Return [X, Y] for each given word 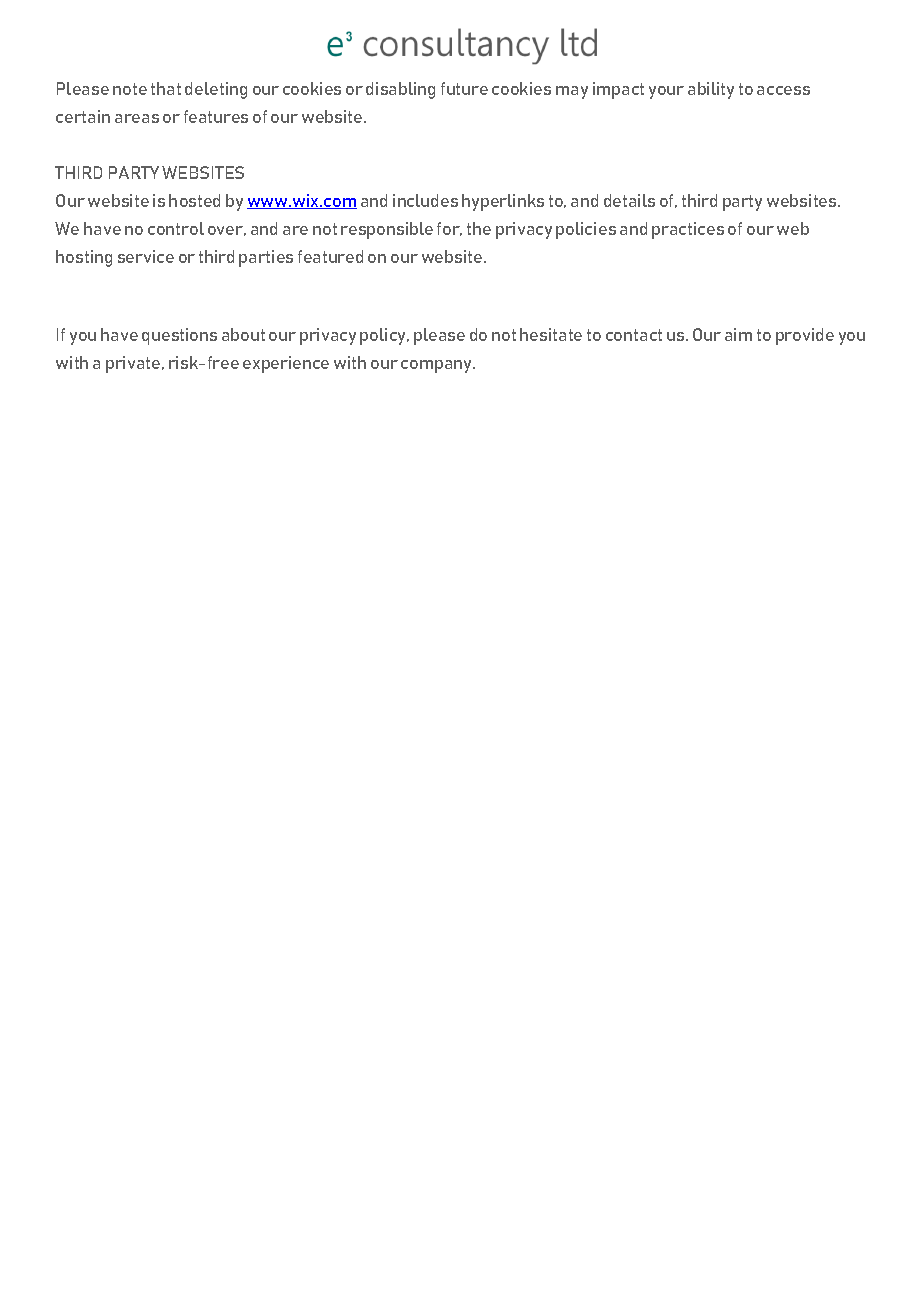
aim [738, 334]
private [134, 364]
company [438, 366]
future [464, 88]
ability [711, 90]
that [166, 88]
